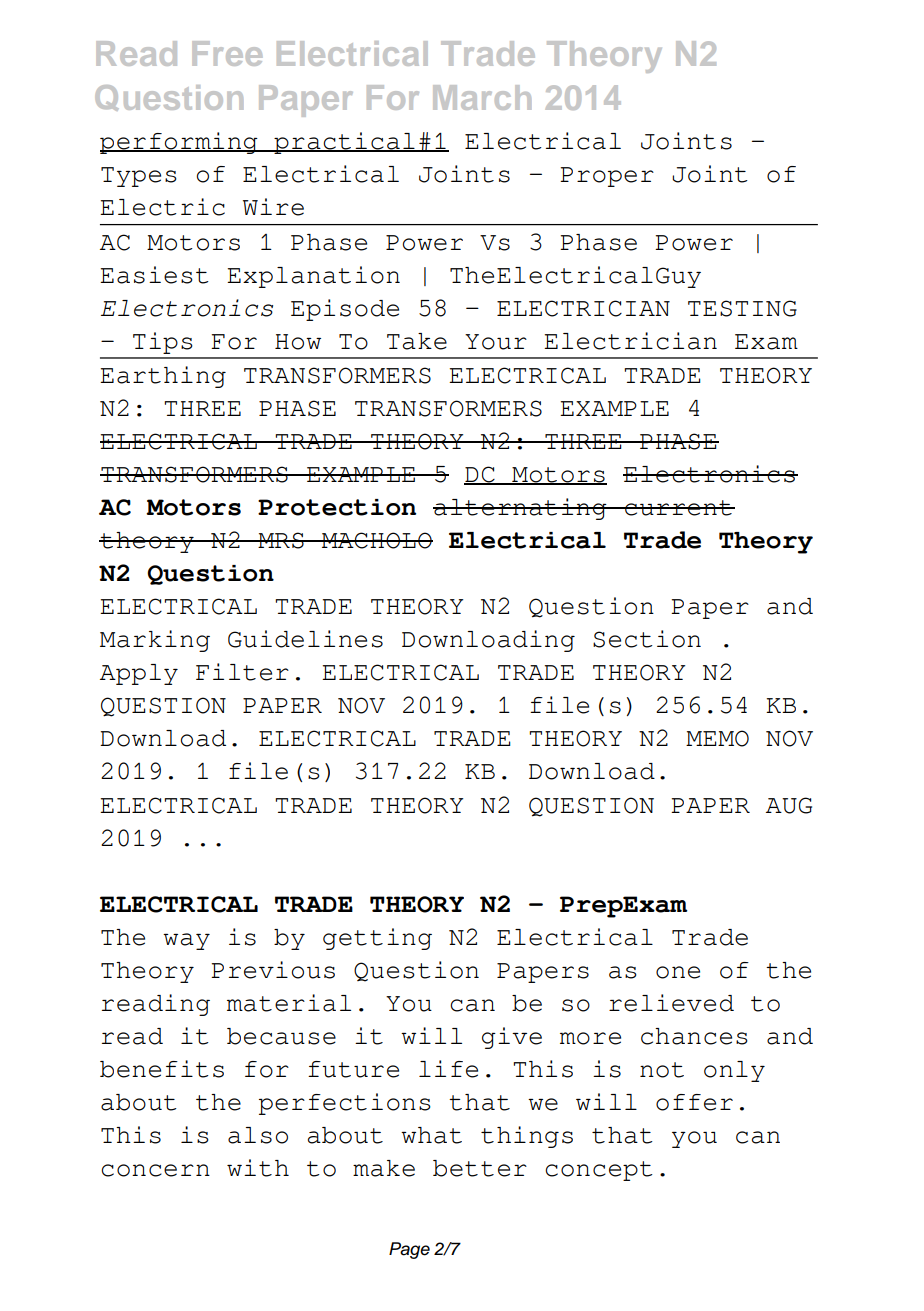 This document has width=924, height=1311. What do you see at coordinates (717, 738) in the document?
I see `MEMO` at bounding box center [717, 738].
